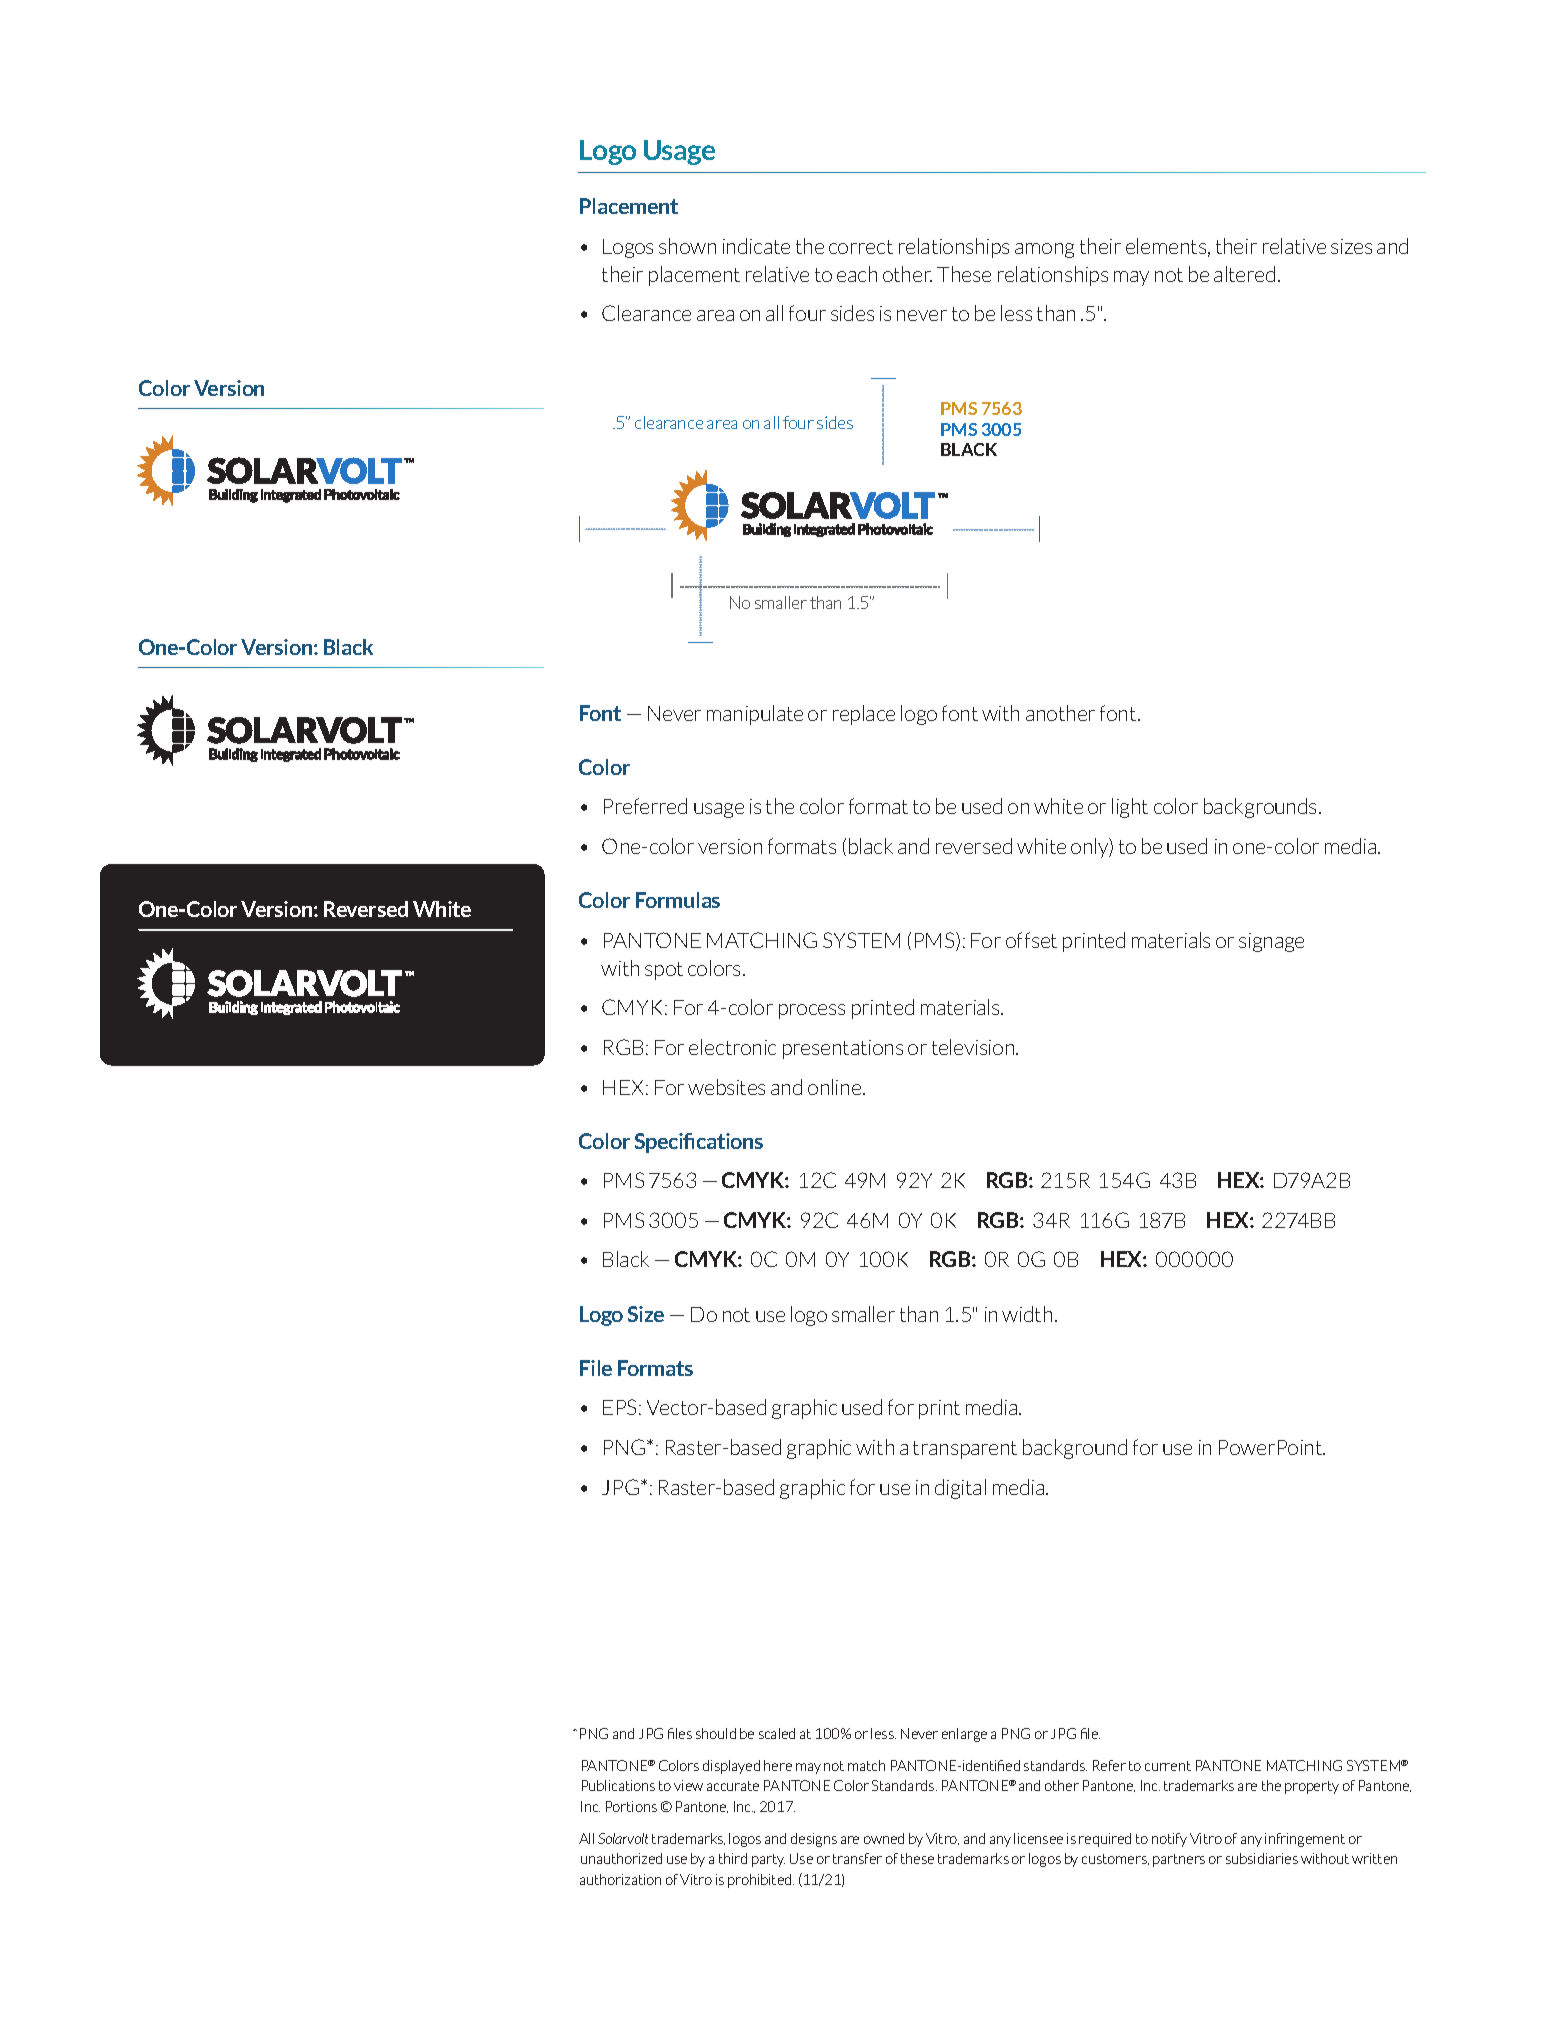 Image resolution: width=1564 pixels, height=2023 pixels. What do you see at coordinates (1027, 1314) in the screenshot?
I see `width` at bounding box center [1027, 1314].
